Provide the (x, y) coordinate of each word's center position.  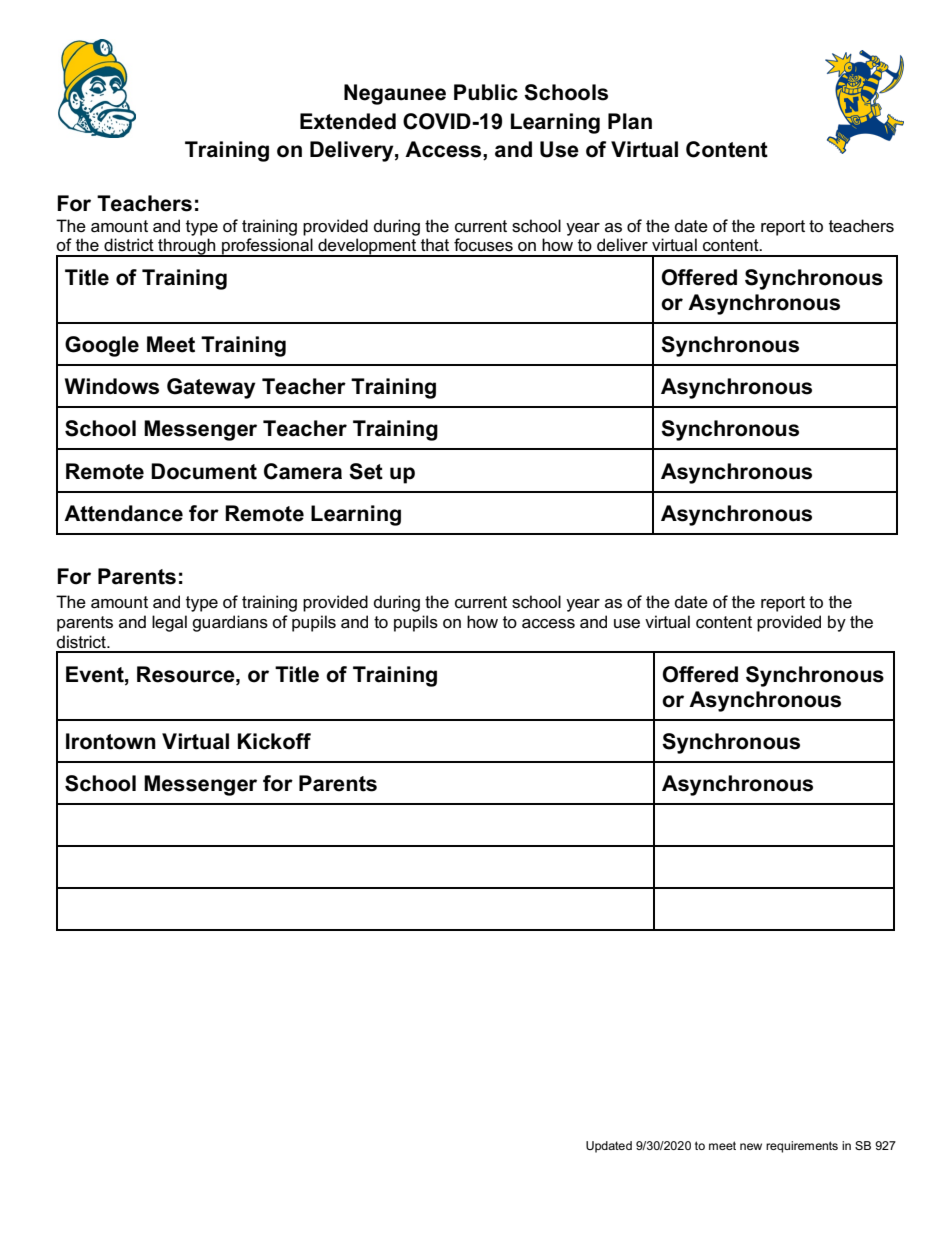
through (187, 247)
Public (486, 92)
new (751, 1146)
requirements (802, 1147)
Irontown (111, 741)
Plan (630, 121)
